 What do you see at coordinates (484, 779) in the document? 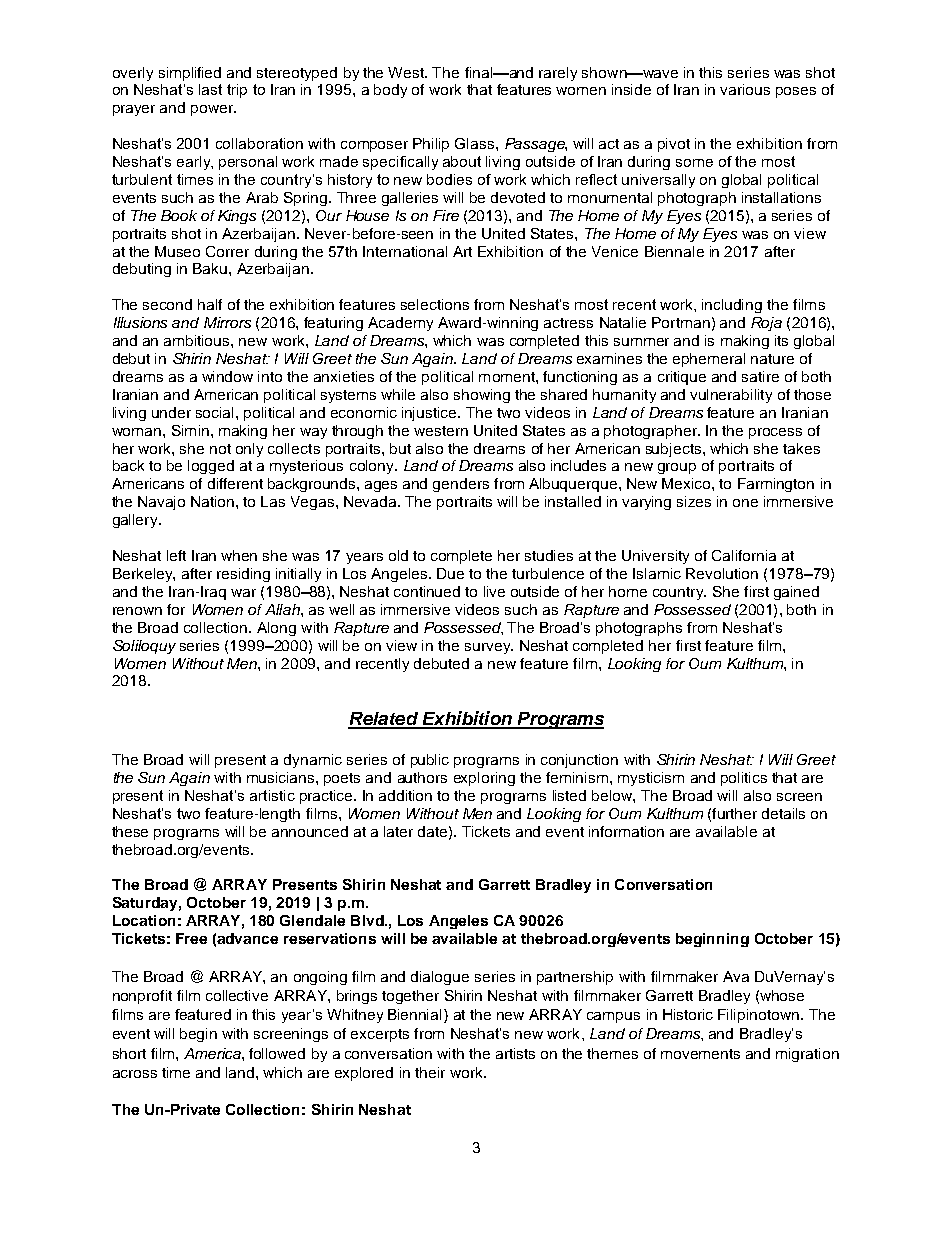
I see `exploring` at bounding box center [484, 779].
